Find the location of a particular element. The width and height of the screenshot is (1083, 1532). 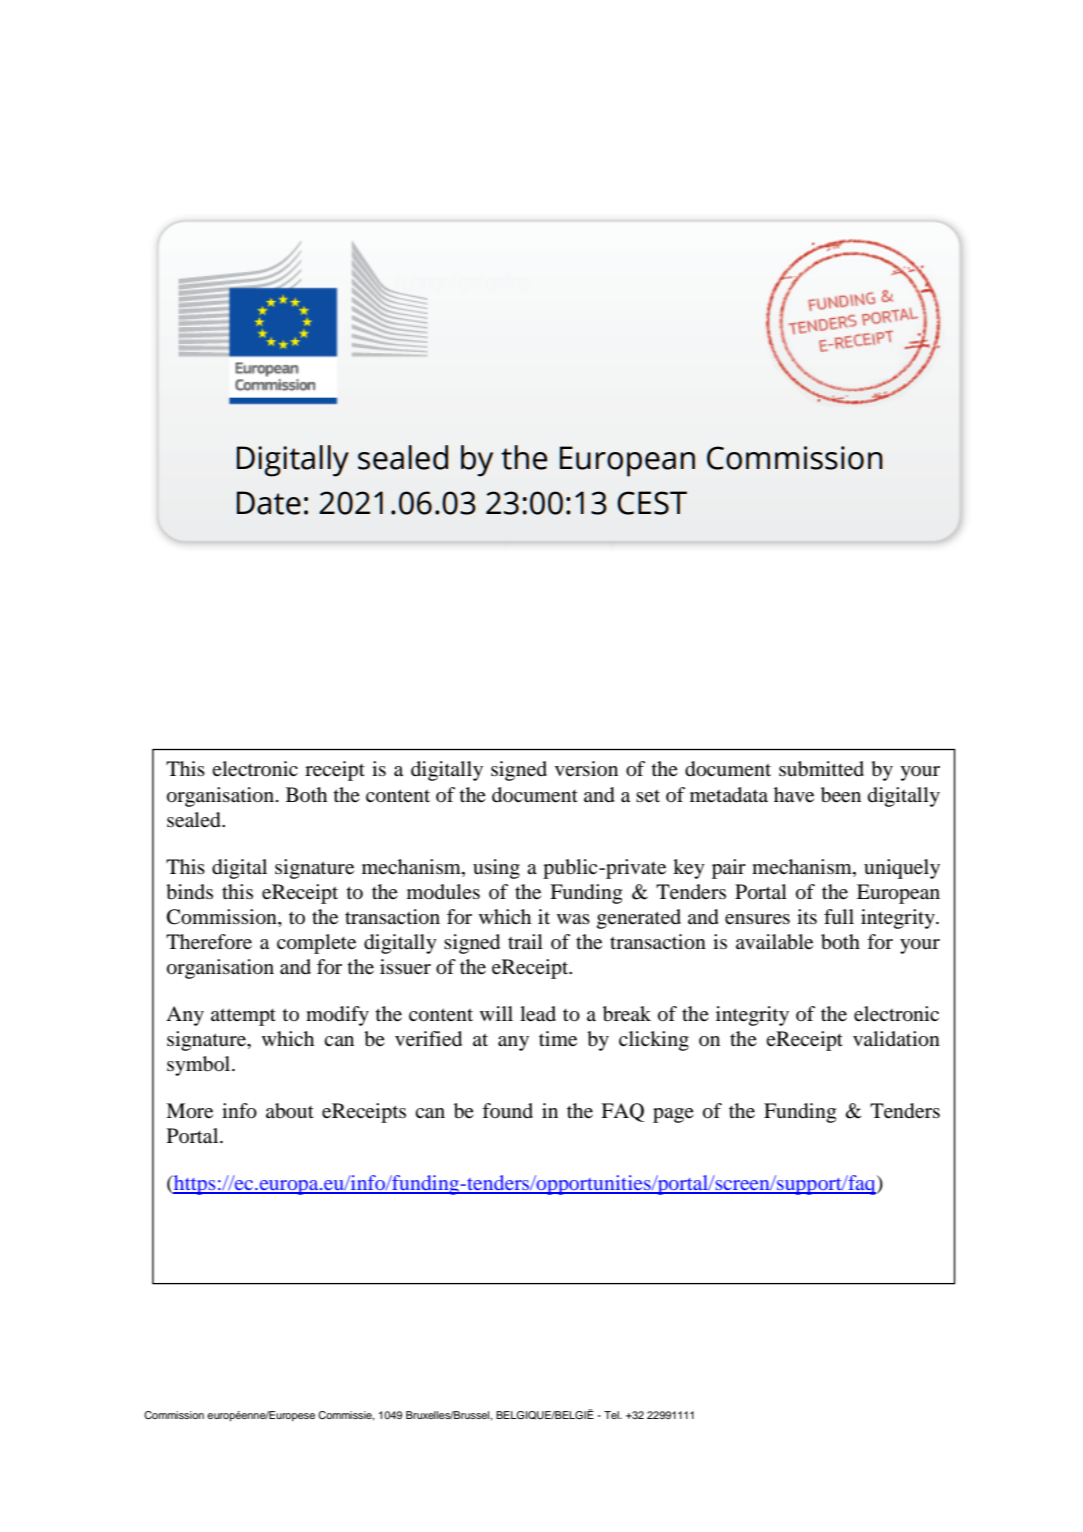

found is located at coordinates (507, 1110).
